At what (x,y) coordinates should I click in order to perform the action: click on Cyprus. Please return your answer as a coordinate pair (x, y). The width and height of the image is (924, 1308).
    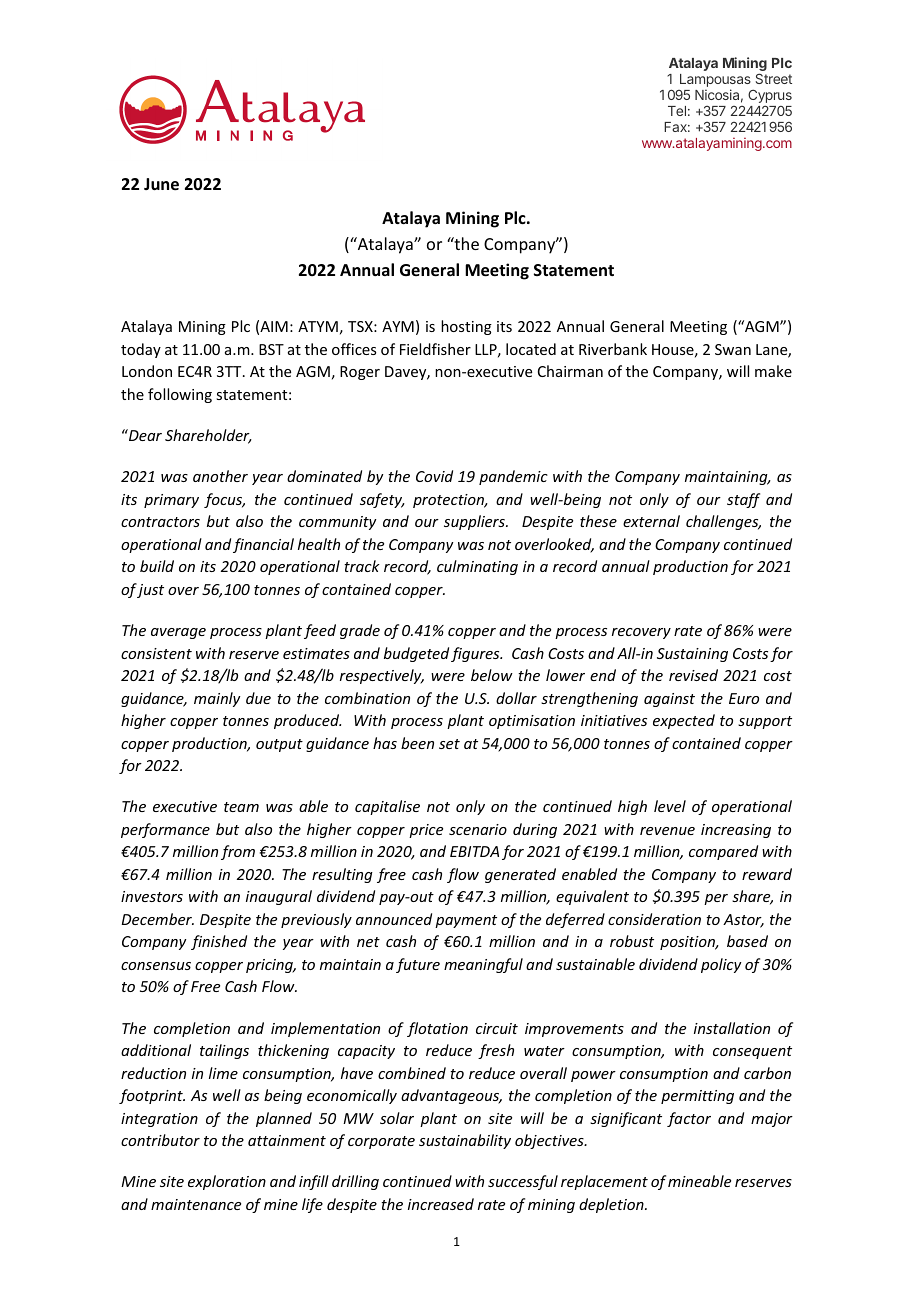
    Looking at the image, I should click on (770, 97).
